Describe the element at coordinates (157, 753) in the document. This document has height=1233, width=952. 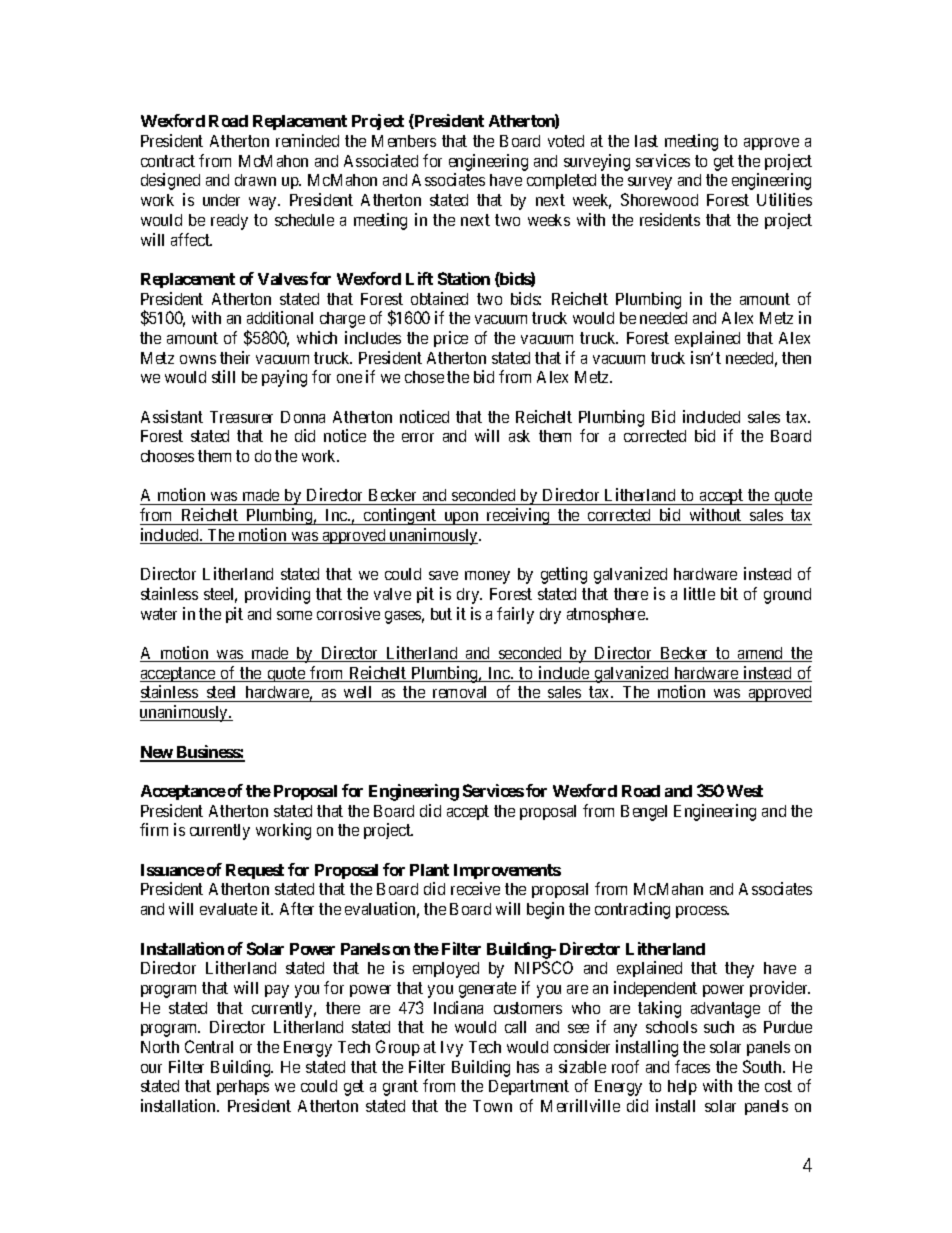
I see `New` at that location.
